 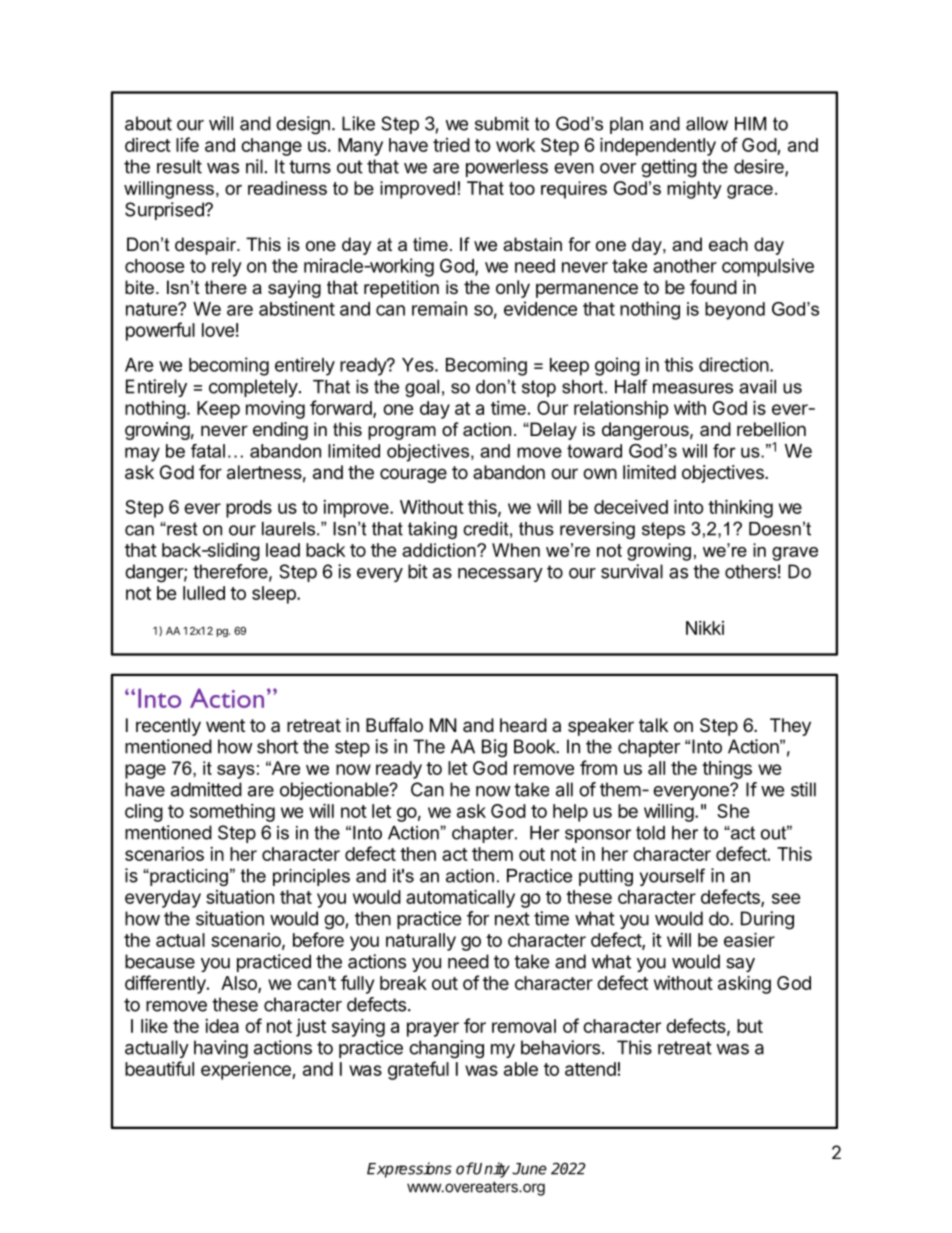 I want to click on lulled, so click(x=204, y=593).
